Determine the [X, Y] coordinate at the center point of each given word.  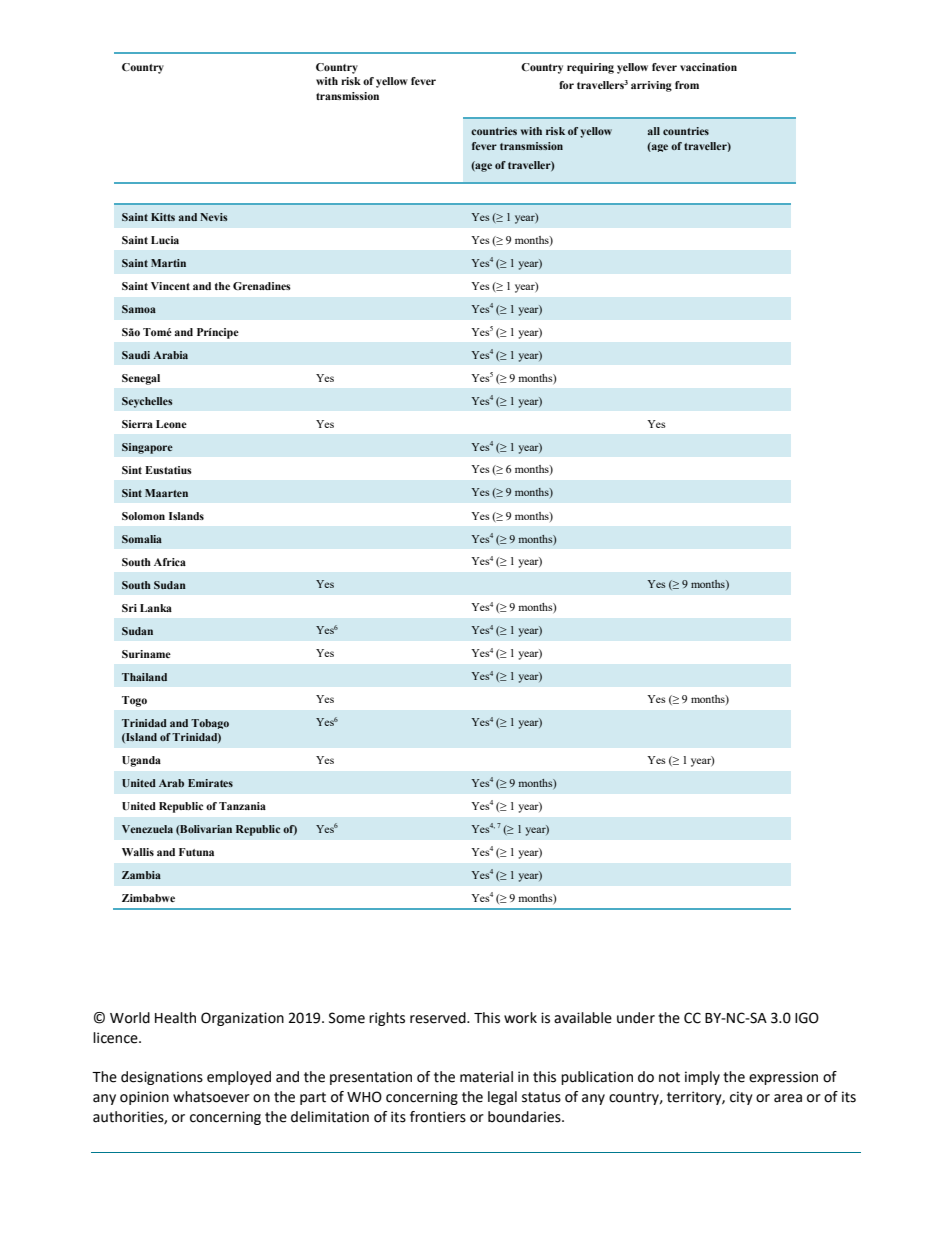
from [687, 85]
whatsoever [211, 1097]
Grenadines [262, 286]
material [486, 1077]
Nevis [214, 217]
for [566, 85]
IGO [807, 1018]
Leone [171, 424]
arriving [651, 86]
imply [702, 1078]
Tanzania [242, 806]
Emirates [210, 783]
